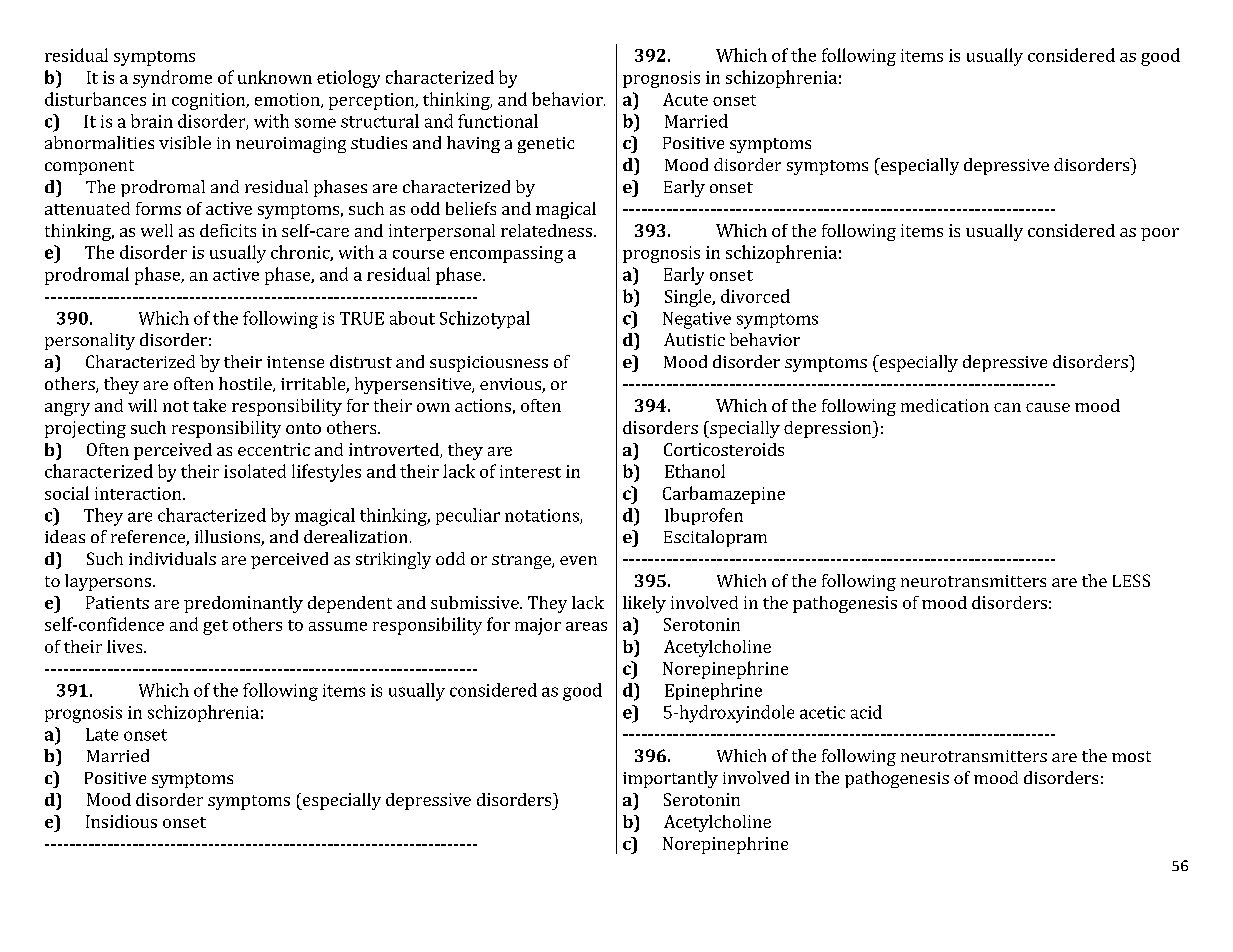 The width and height of the document is (1233, 952). What do you see at coordinates (274, 449) in the document?
I see `eccentric` at bounding box center [274, 449].
